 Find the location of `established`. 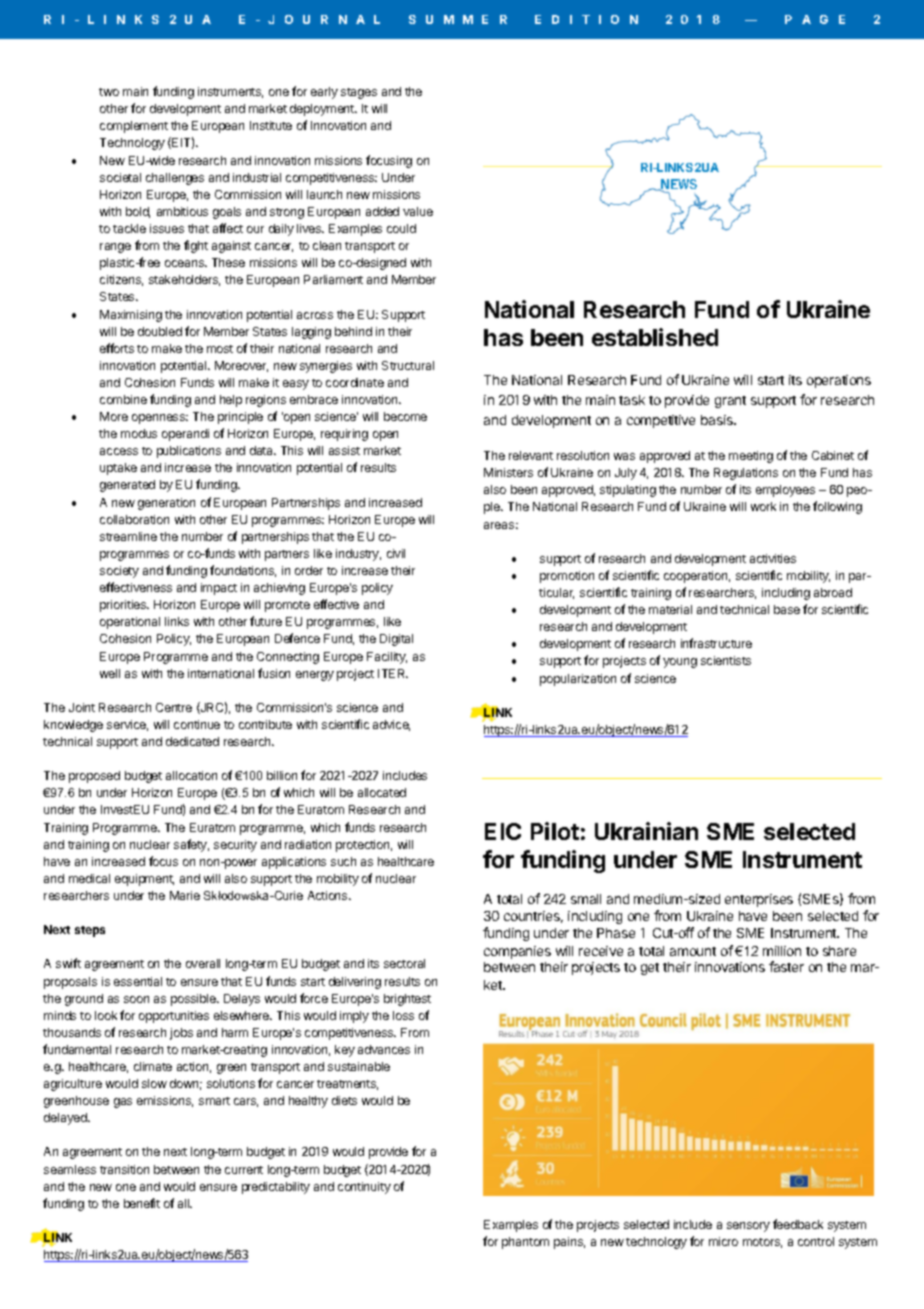

established is located at coordinates (655, 337).
